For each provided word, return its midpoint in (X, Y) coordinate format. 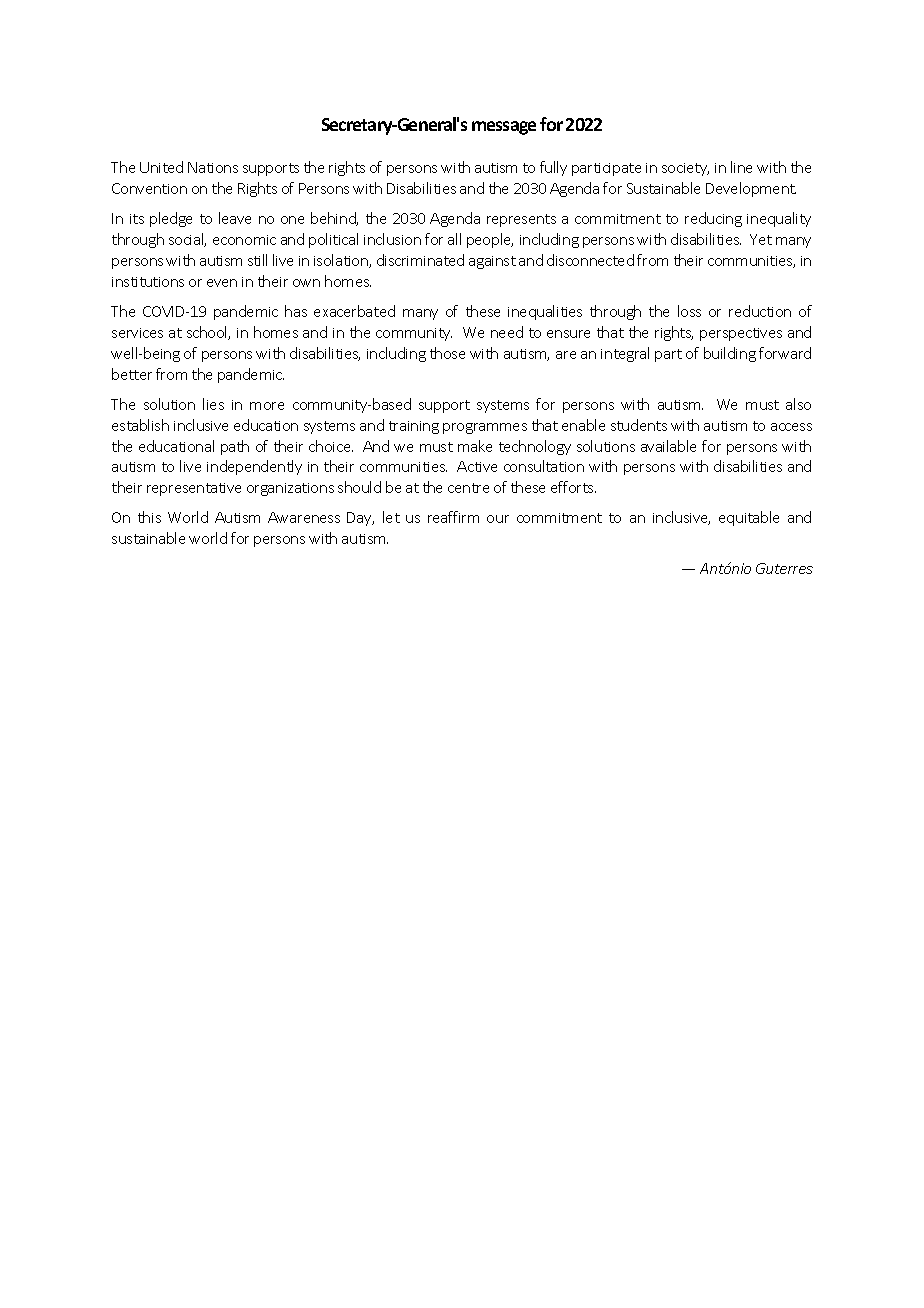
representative (194, 489)
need (507, 332)
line (741, 167)
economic (244, 240)
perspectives (741, 334)
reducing (713, 219)
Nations (213, 167)
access (791, 427)
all (454, 239)
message (504, 128)
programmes (485, 428)
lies (213, 404)
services (137, 333)
